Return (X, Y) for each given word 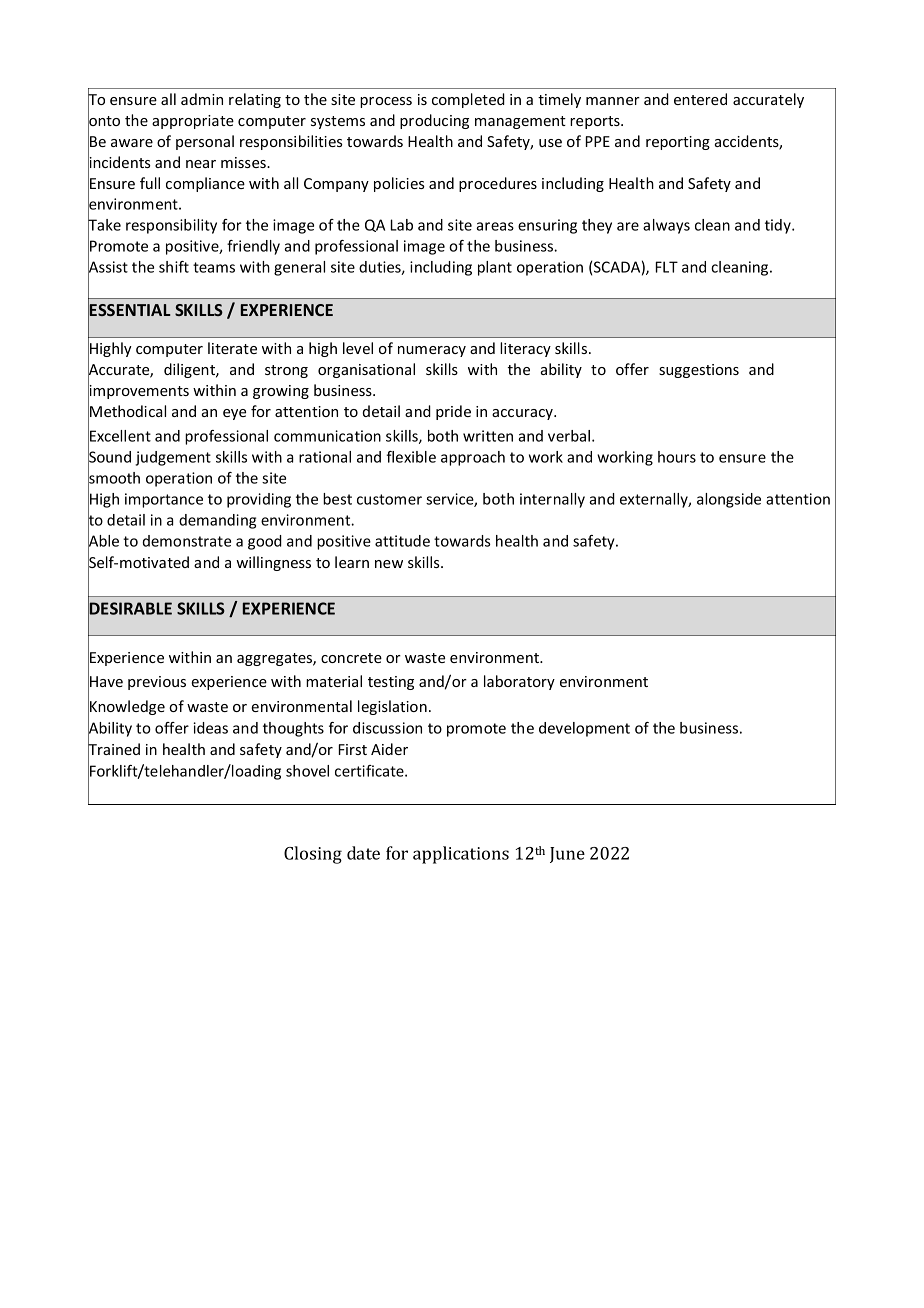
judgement (173, 458)
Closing (313, 855)
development (584, 729)
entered (700, 99)
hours (677, 457)
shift (174, 267)
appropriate (193, 122)
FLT (667, 267)
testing (391, 683)
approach (473, 458)
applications (461, 855)
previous (157, 683)
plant (495, 268)
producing (434, 121)
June (567, 855)
